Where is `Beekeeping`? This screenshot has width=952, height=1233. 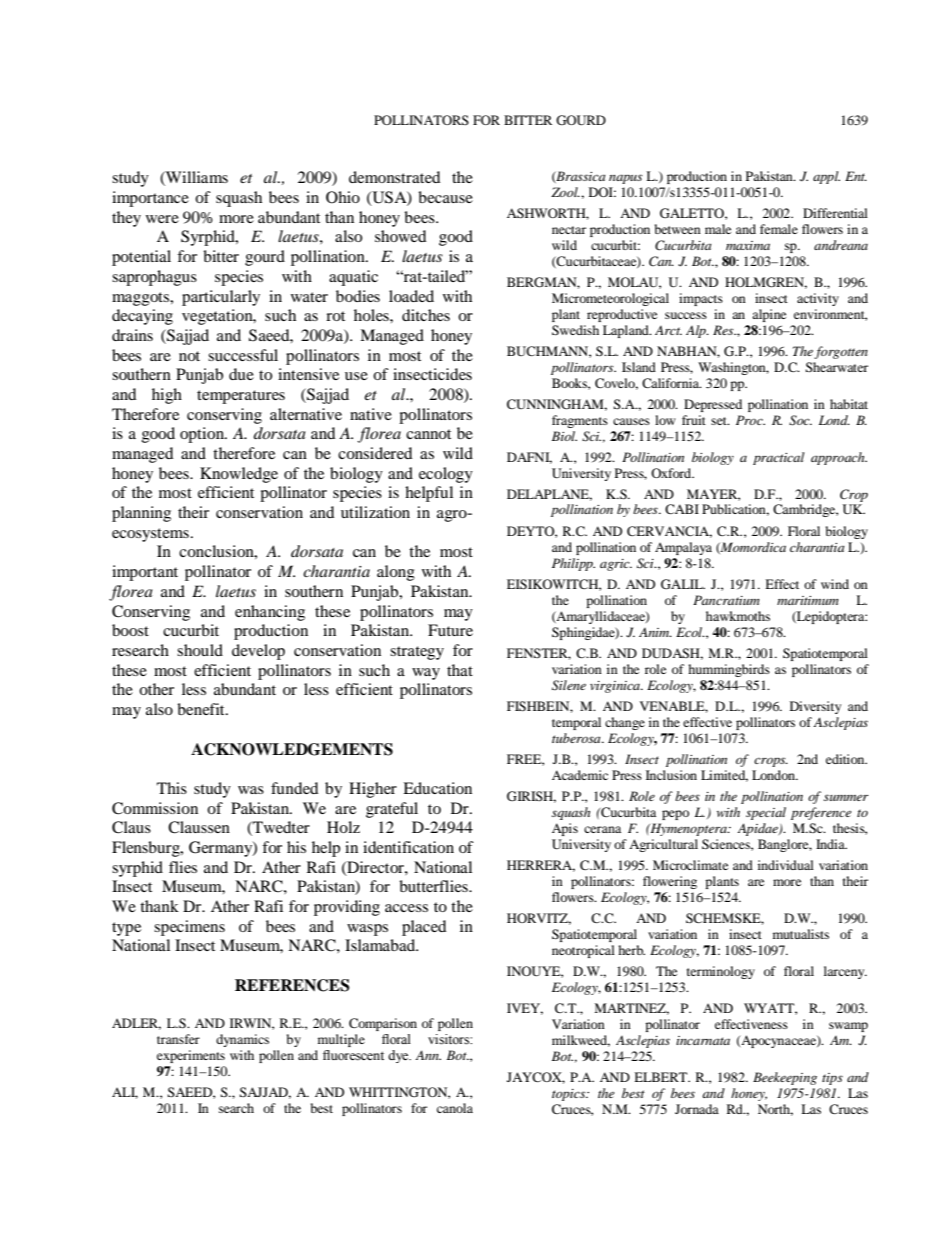 Beekeeping is located at coordinates (785, 1078).
